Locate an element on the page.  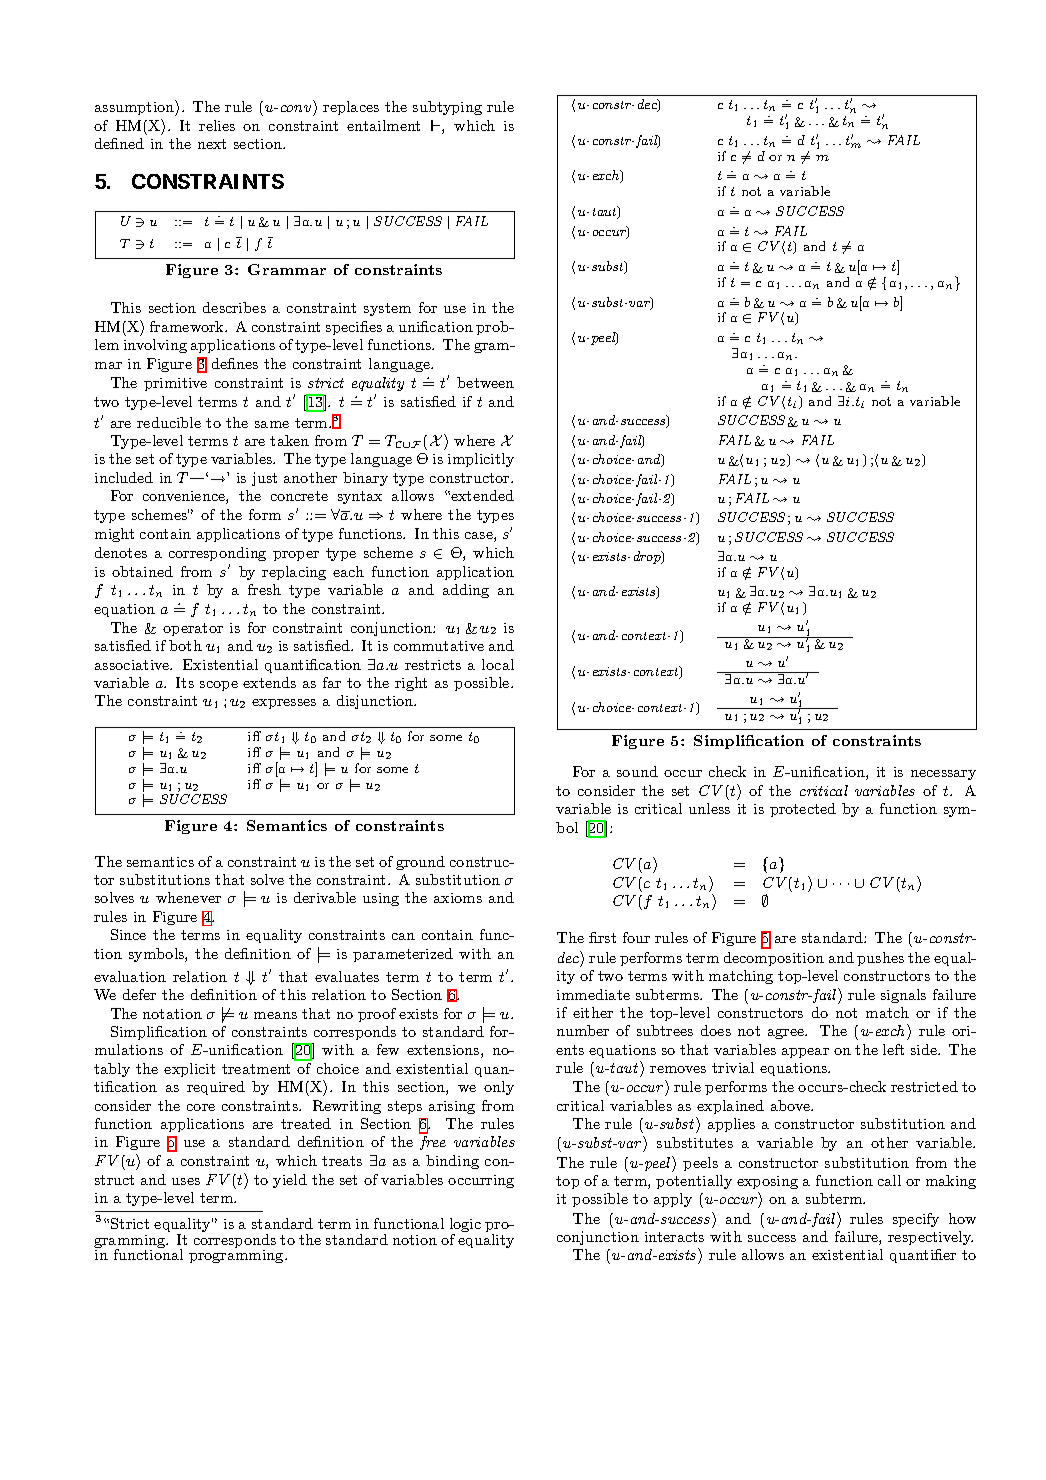
subtyping is located at coordinates (447, 108).
